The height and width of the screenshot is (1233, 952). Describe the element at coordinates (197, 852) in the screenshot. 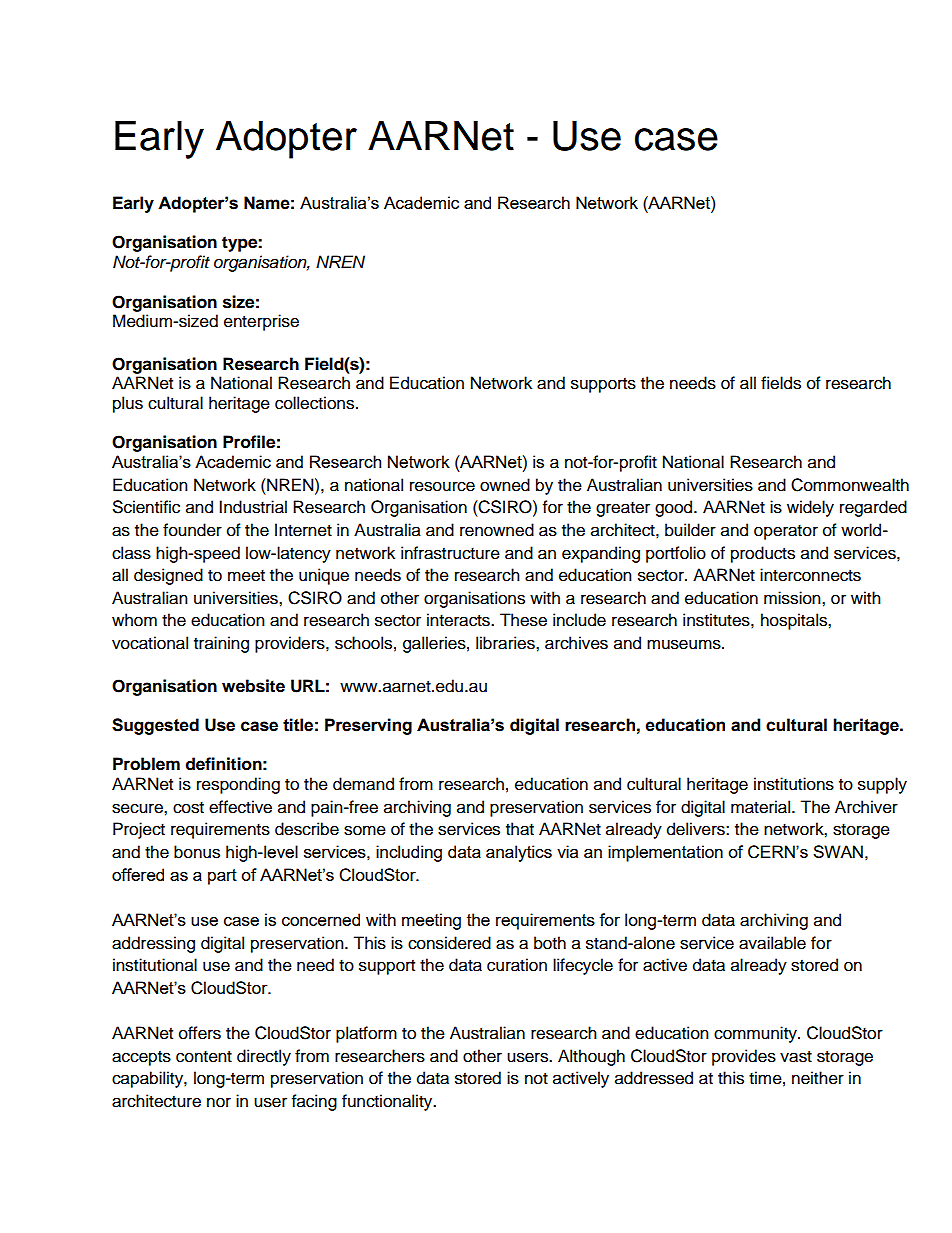

I see `bonus` at that location.
